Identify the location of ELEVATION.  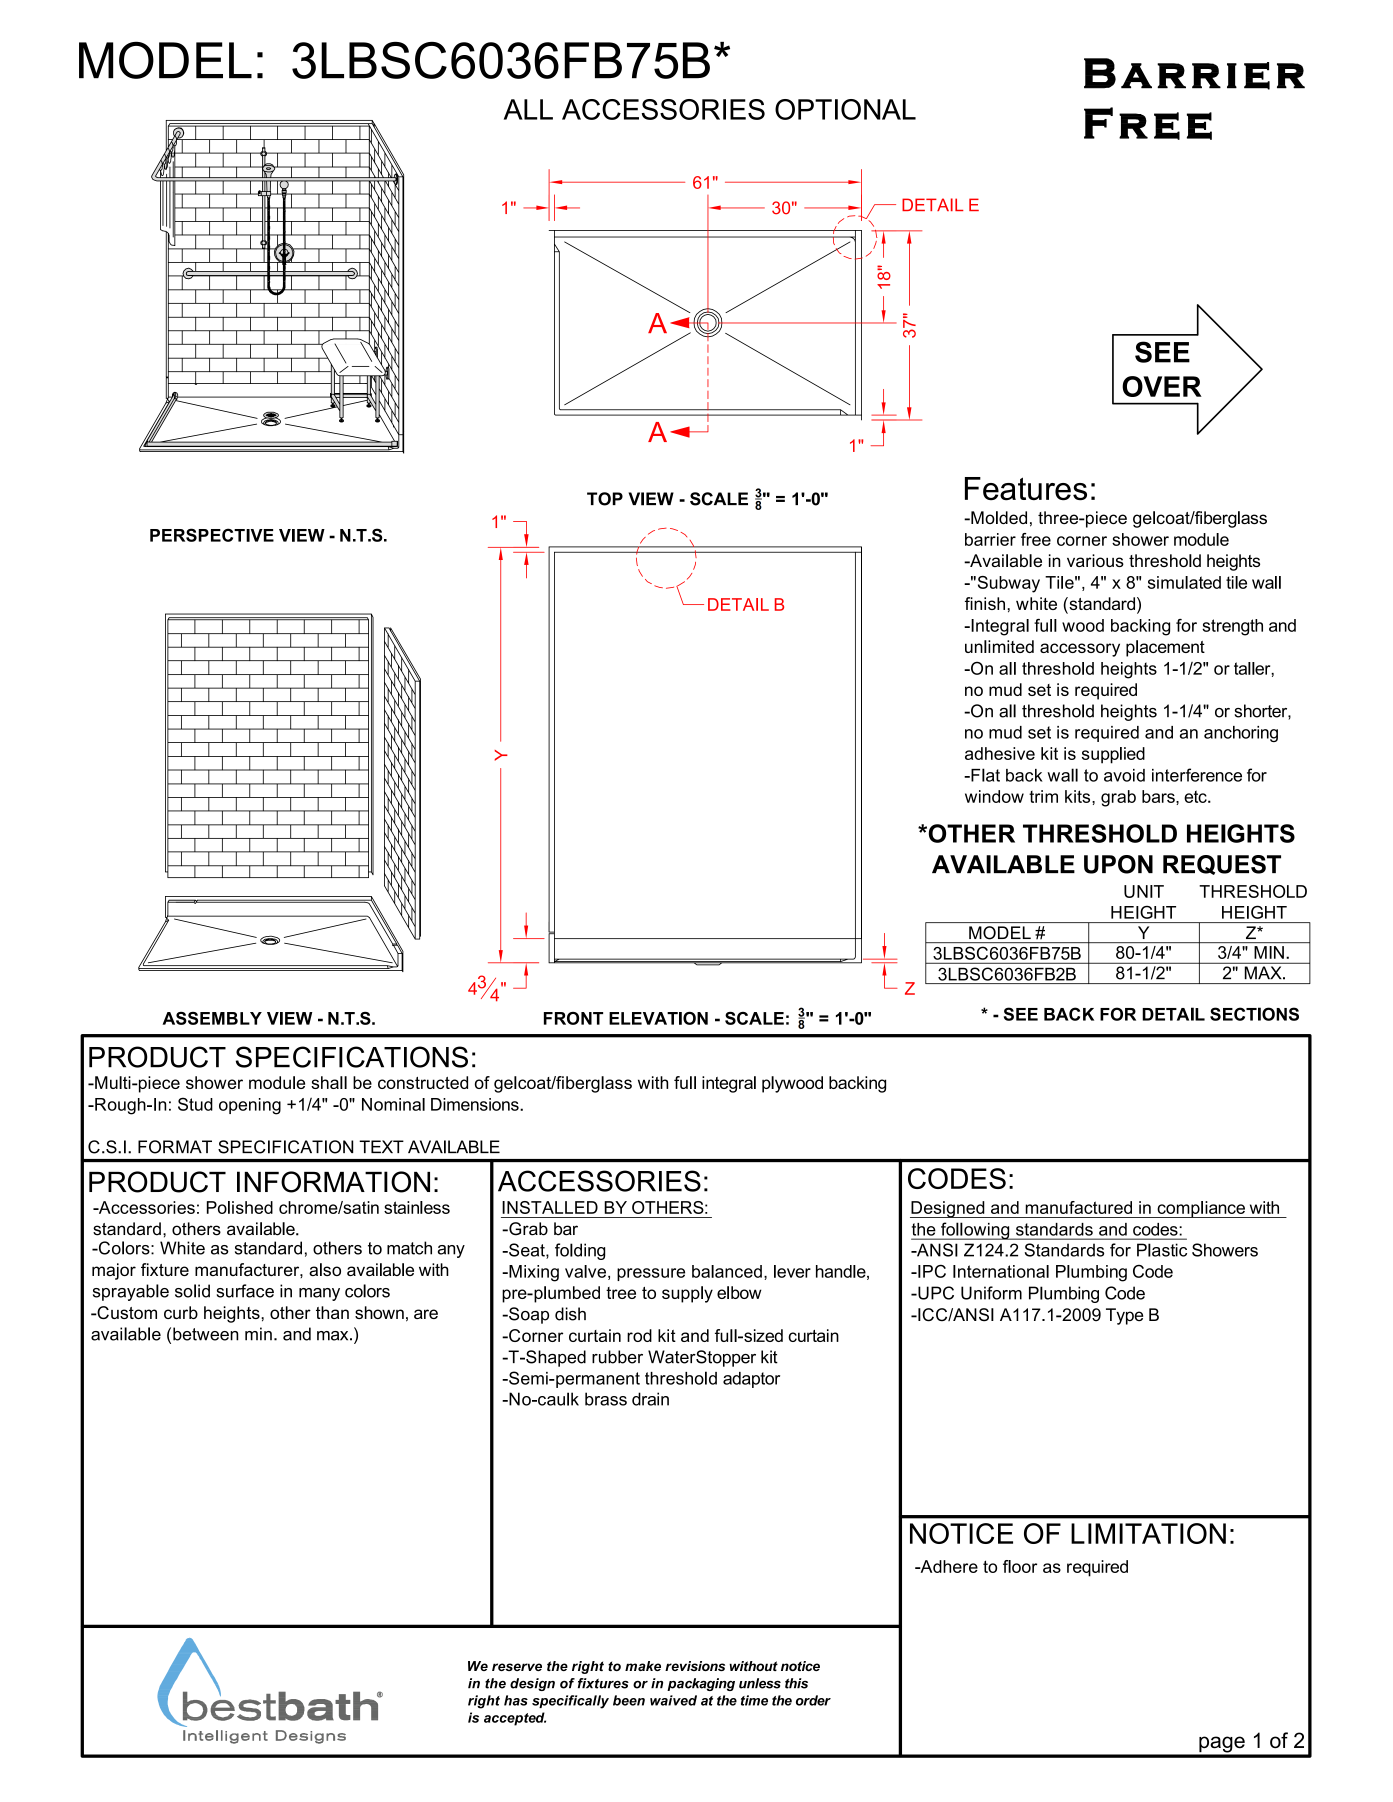
(658, 1018).
